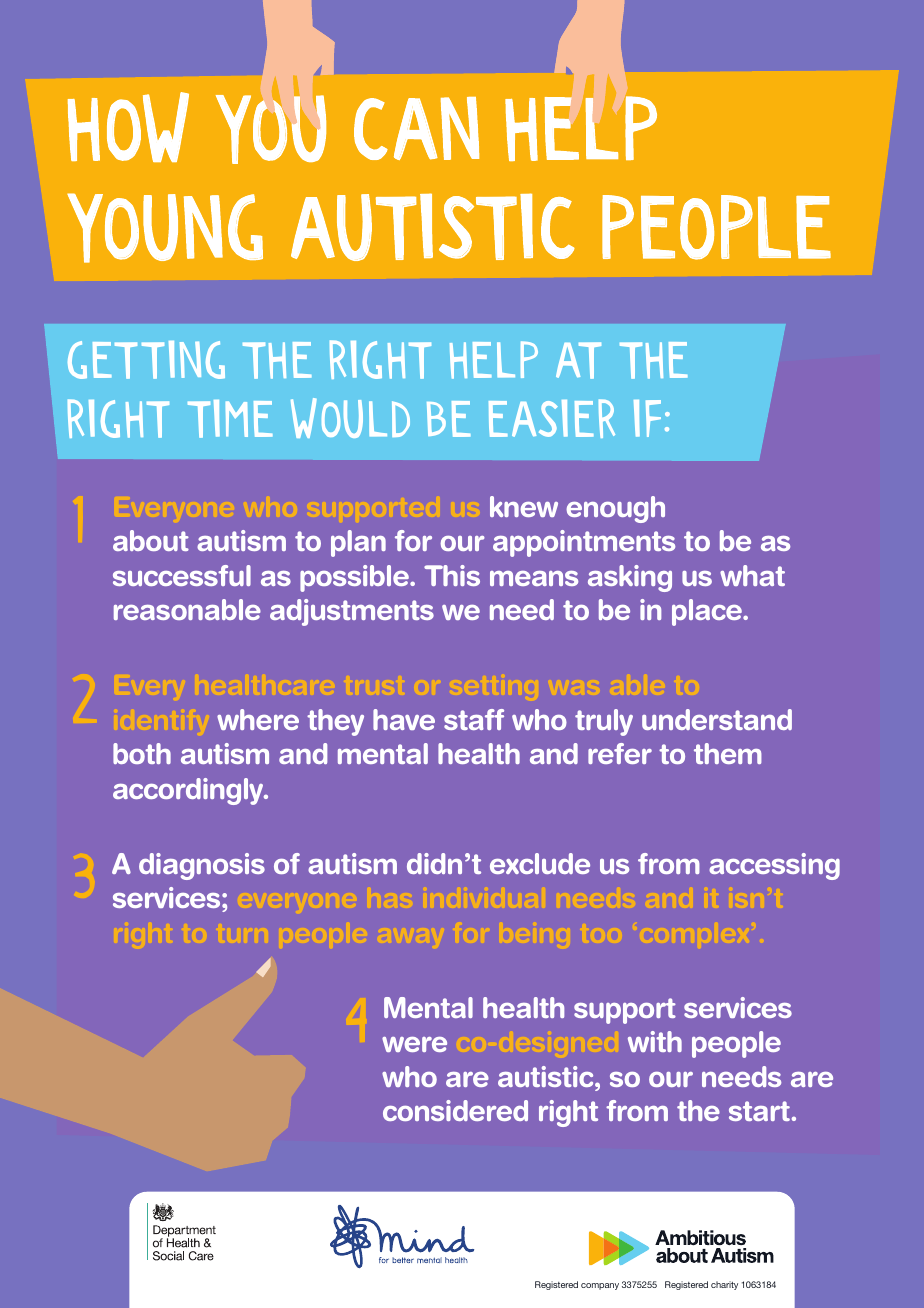 This screenshot has height=1308, width=924. What do you see at coordinates (774, 866) in the screenshot?
I see `accessing` at bounding box center [774, 866].
